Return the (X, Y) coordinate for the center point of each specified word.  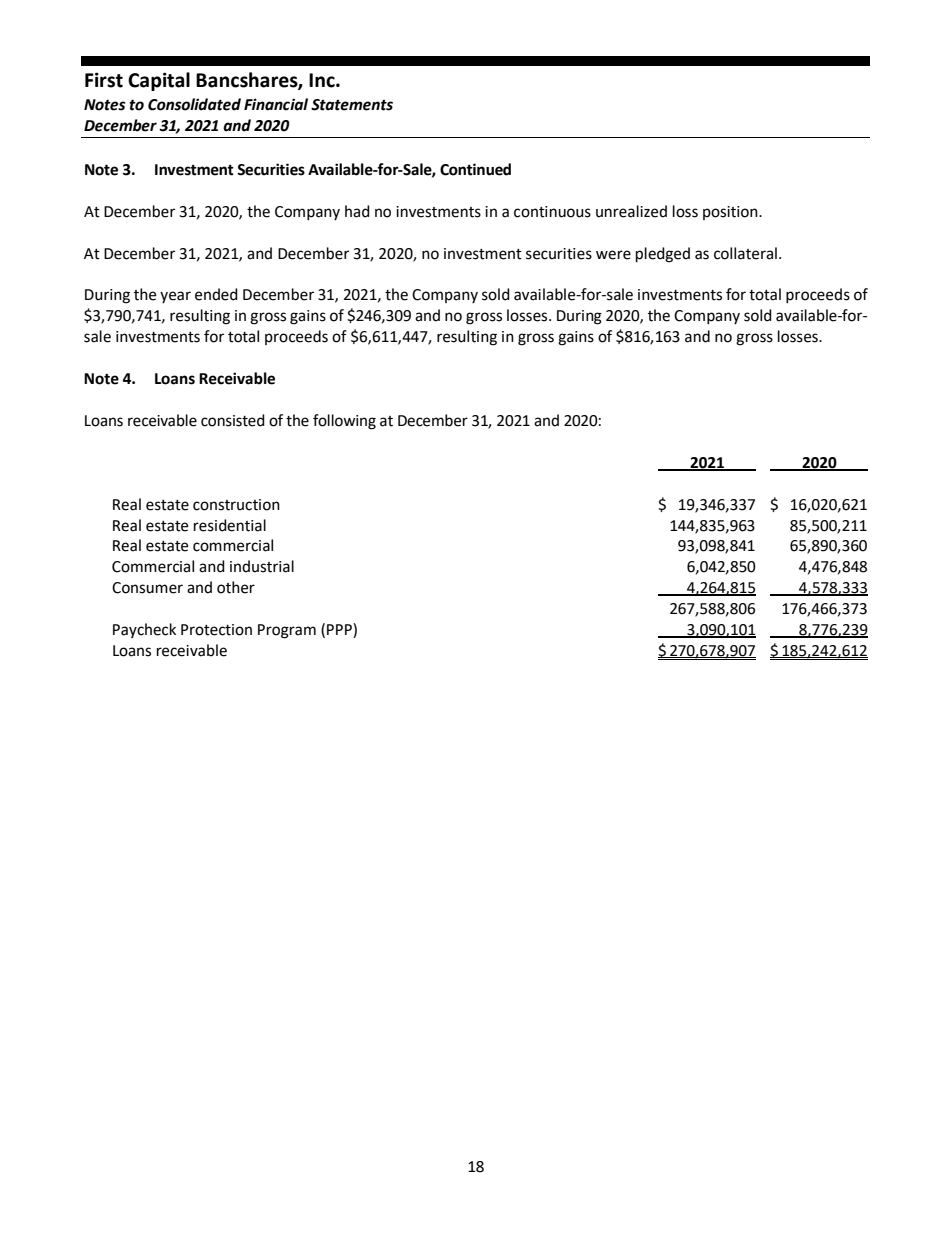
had (357, 211)
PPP (340, 629)
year (175, 297)
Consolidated (194, 104)
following (344, 422)
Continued (475, 169)
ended (216, 294)
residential (230, 525)
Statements (352, 105)
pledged (663, 255)
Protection (216, 630)
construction (236, 505)
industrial (262, 566)
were (613, 255)
